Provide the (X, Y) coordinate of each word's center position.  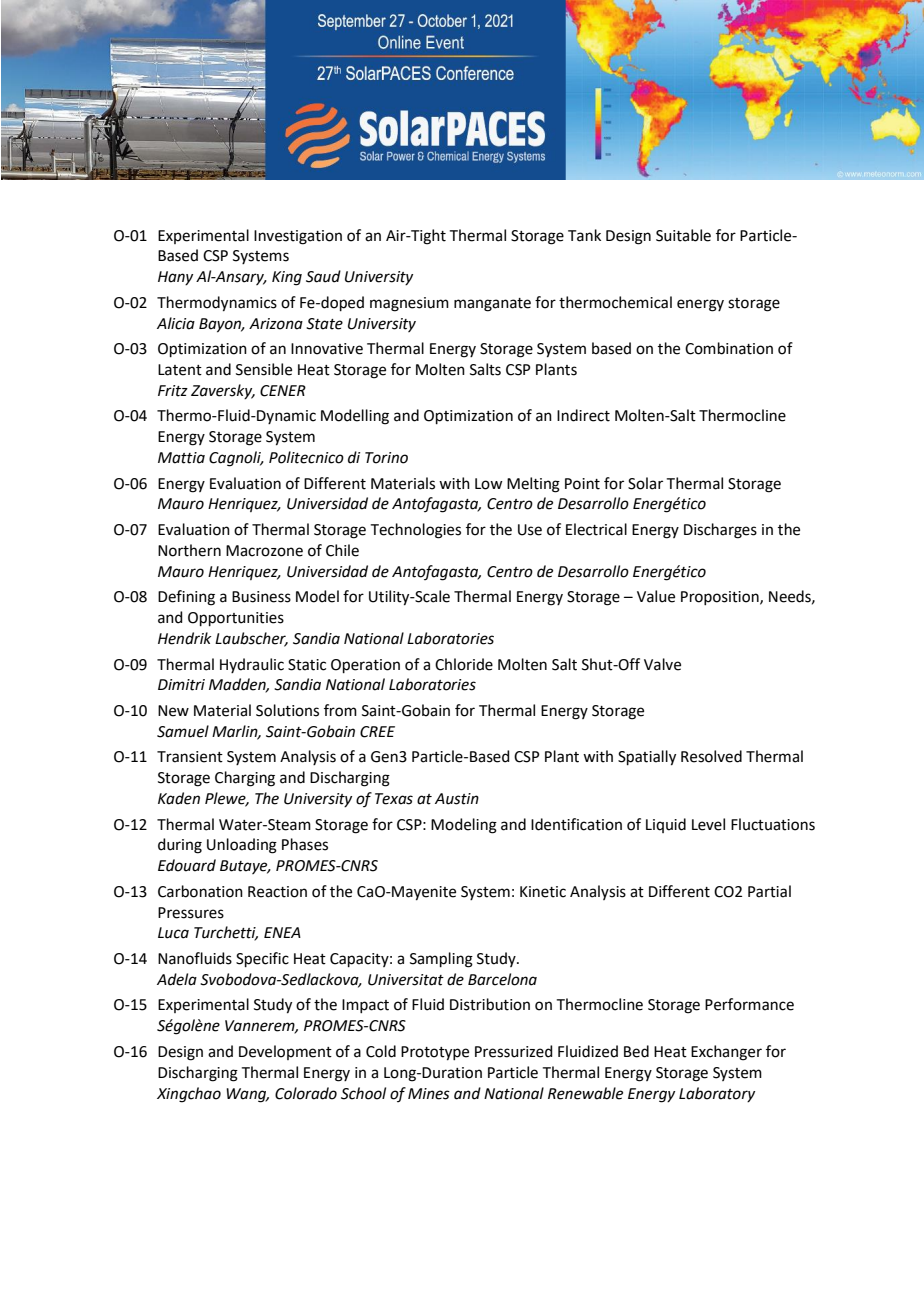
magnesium (409, 304)
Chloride (464, 664)
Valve (662, 664)
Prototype (435, 1053)
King (287, 278)
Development (285, 1052)
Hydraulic (252, 665)
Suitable (683, 235)
